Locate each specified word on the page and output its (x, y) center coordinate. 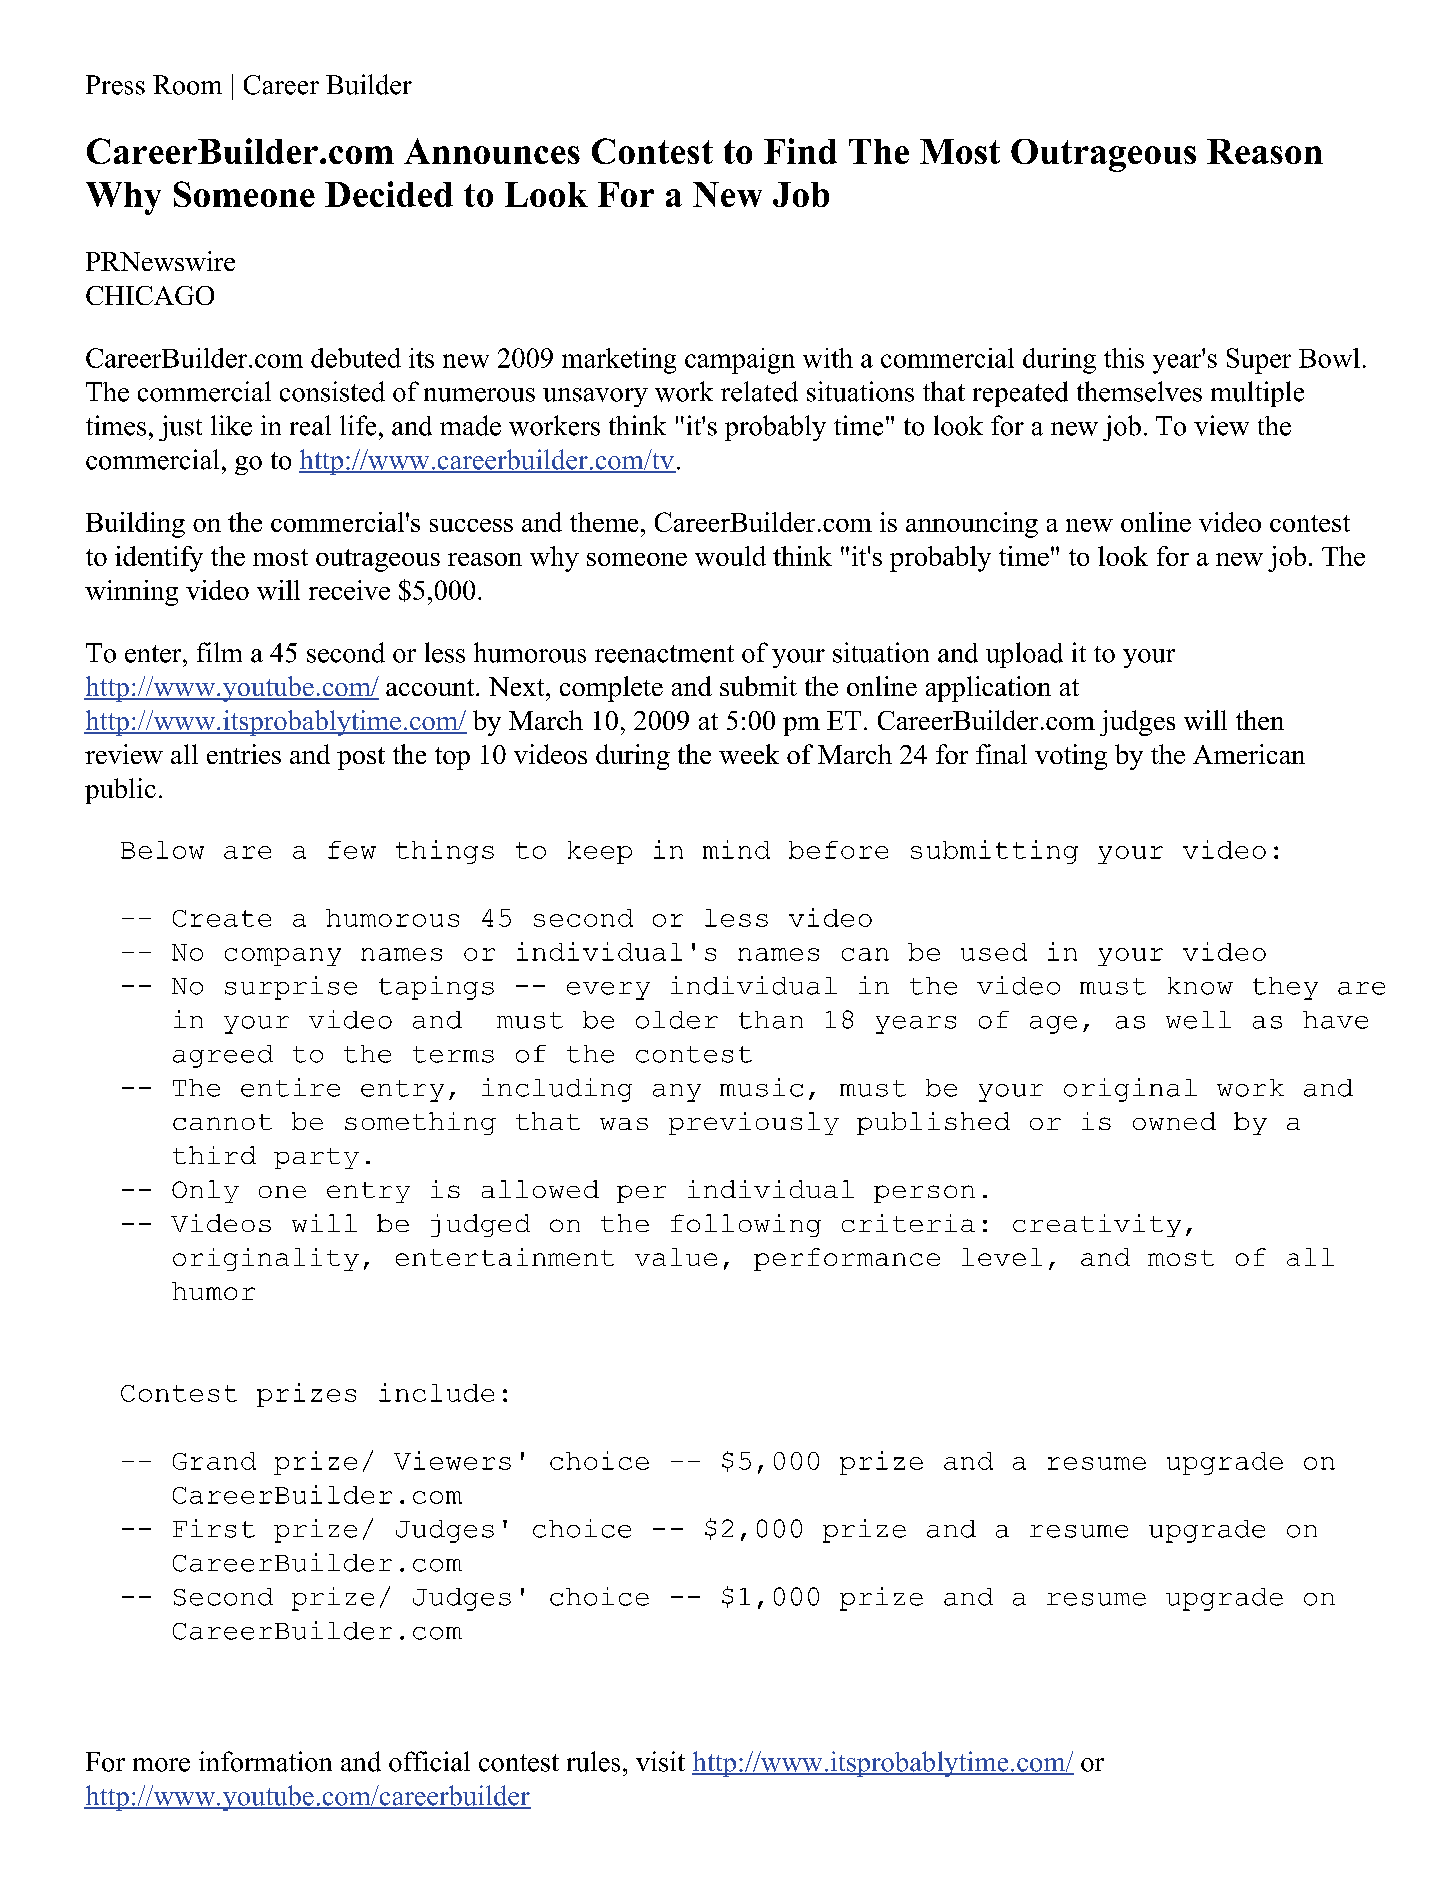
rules (593, 1761)
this (1124, 358)
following (746, 1225)
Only (205, 1191)
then (1260, 720)
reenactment (664, 654)
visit (660, 1761)
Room (187, 85)
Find (800, 151)
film (219, 652)
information (265, 1761)
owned (1174, 1121)
